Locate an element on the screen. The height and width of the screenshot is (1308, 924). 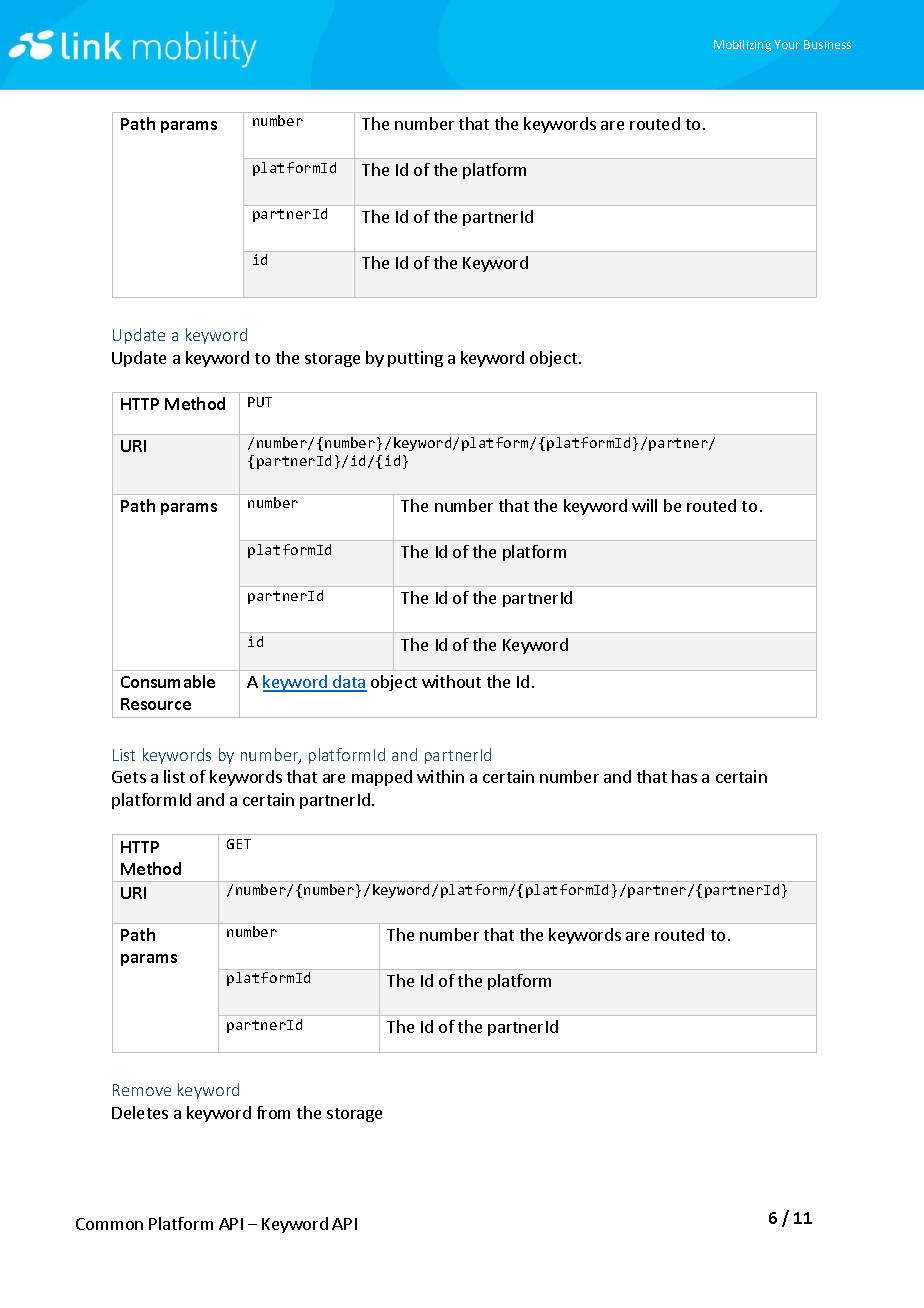
Common is located at coordinates (109, 1224).
